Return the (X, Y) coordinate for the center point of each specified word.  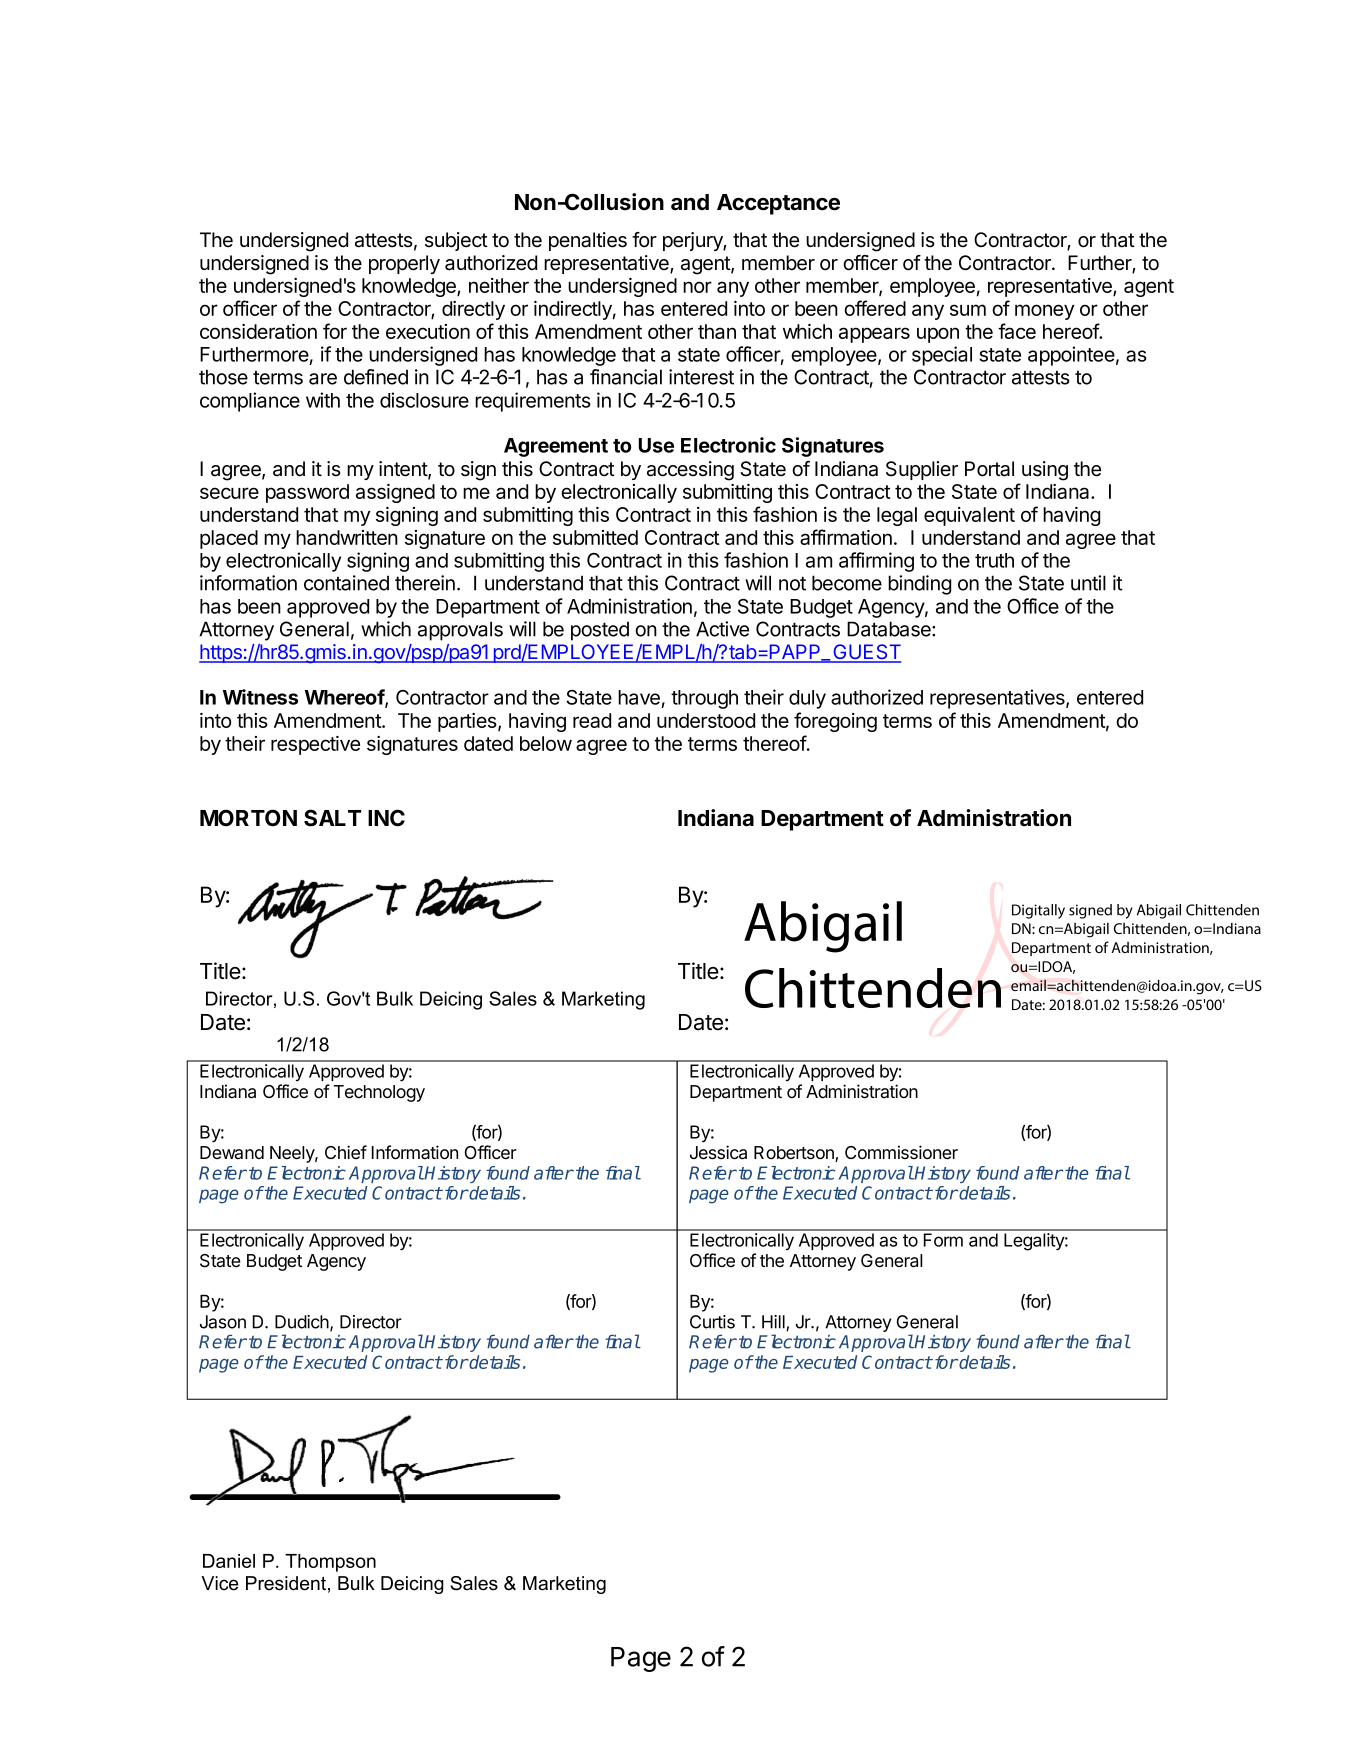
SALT (332, 818)
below (546, 743)
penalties (588, 241)
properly (404, 264)
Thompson (330, 1563)
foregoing (835, 722)
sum (968, 310)
